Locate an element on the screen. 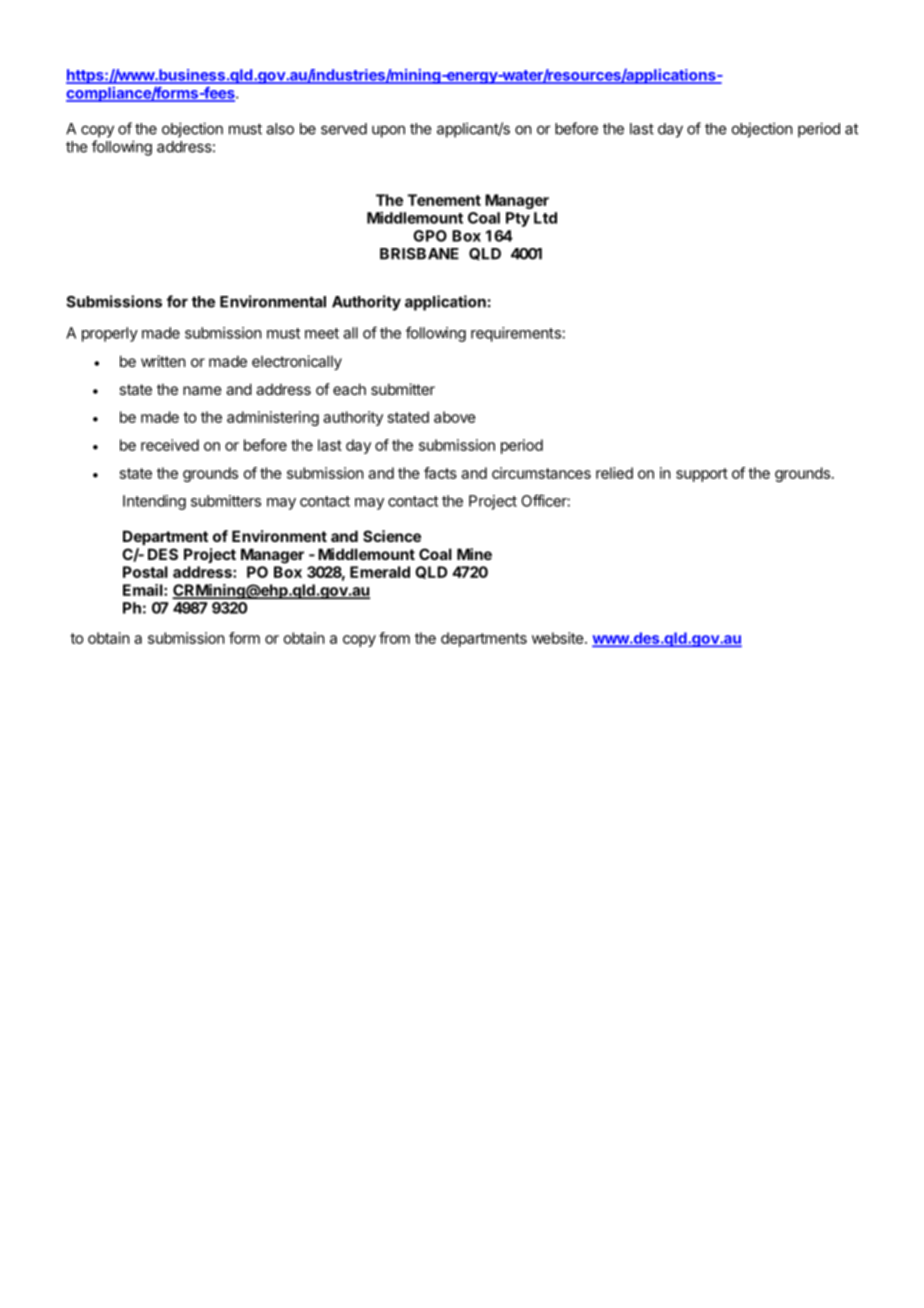 The width and height of the screenshot is (924, 1308). upon is located at coordinates (388, 131).
